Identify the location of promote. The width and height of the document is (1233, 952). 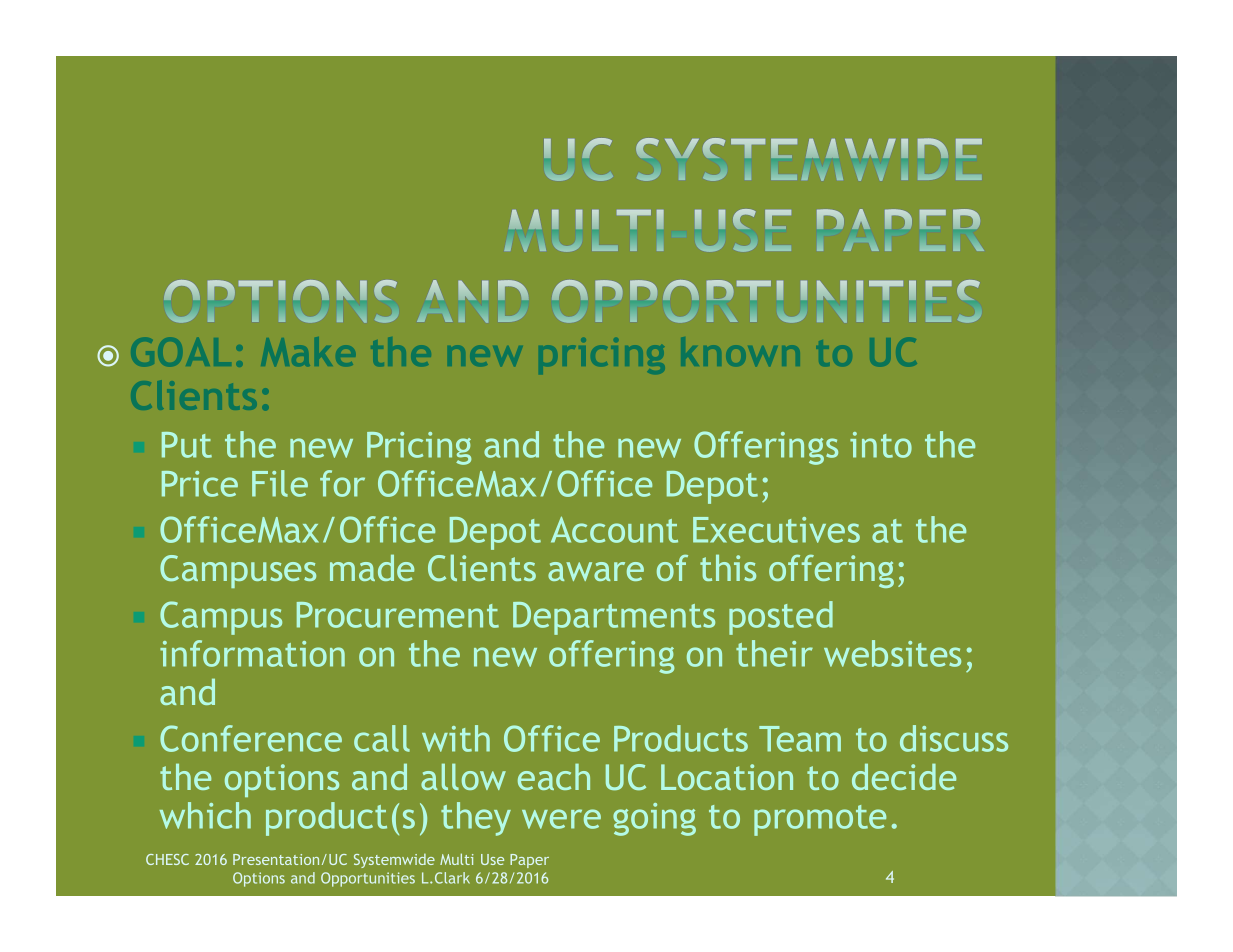
(820, 820).
